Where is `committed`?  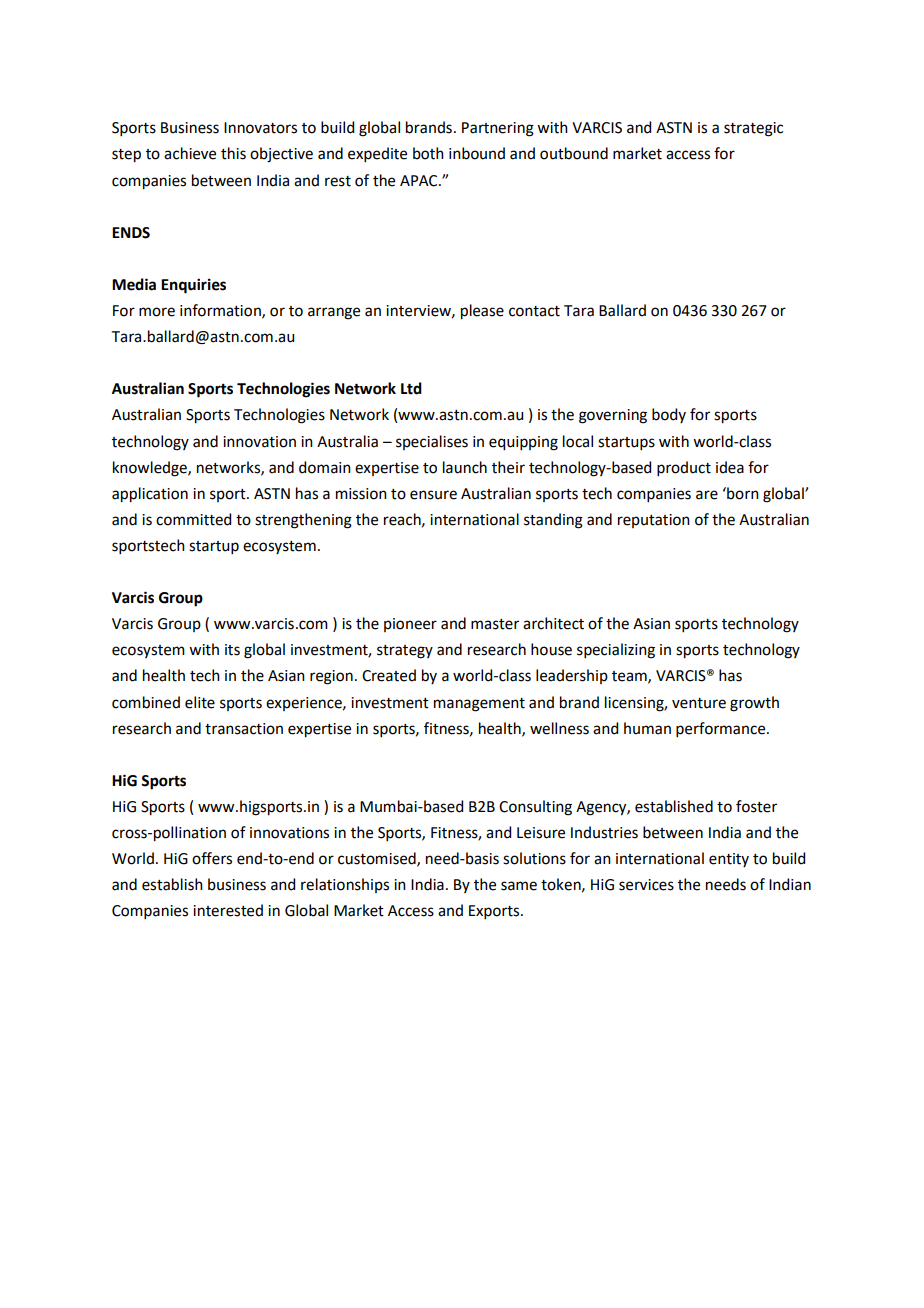 committed is located at coordinates (193, 519).
